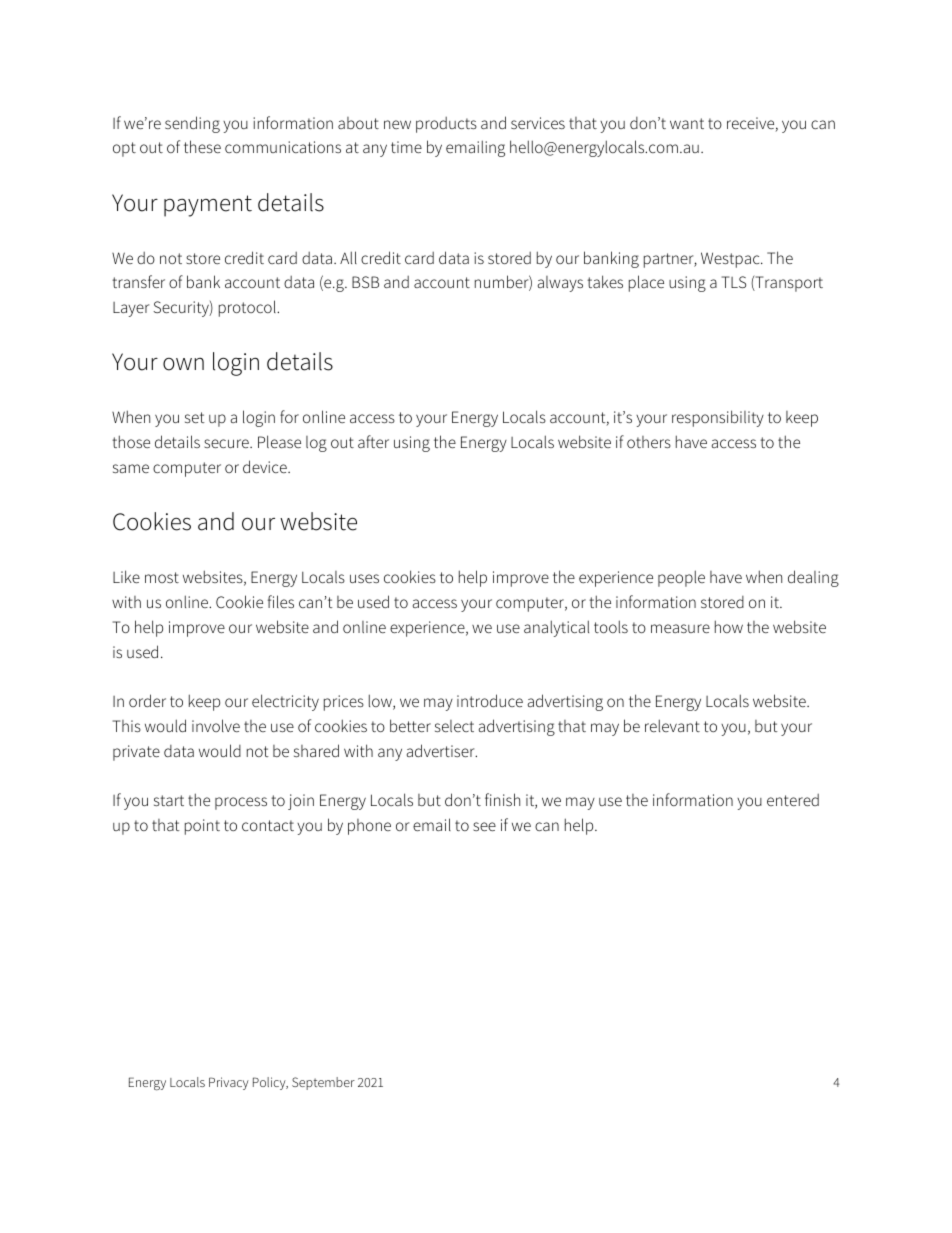 The image size is (952, 1233). Describe the element at coordinates (793, 800) in the screenshot. I see `entered` at that location.
